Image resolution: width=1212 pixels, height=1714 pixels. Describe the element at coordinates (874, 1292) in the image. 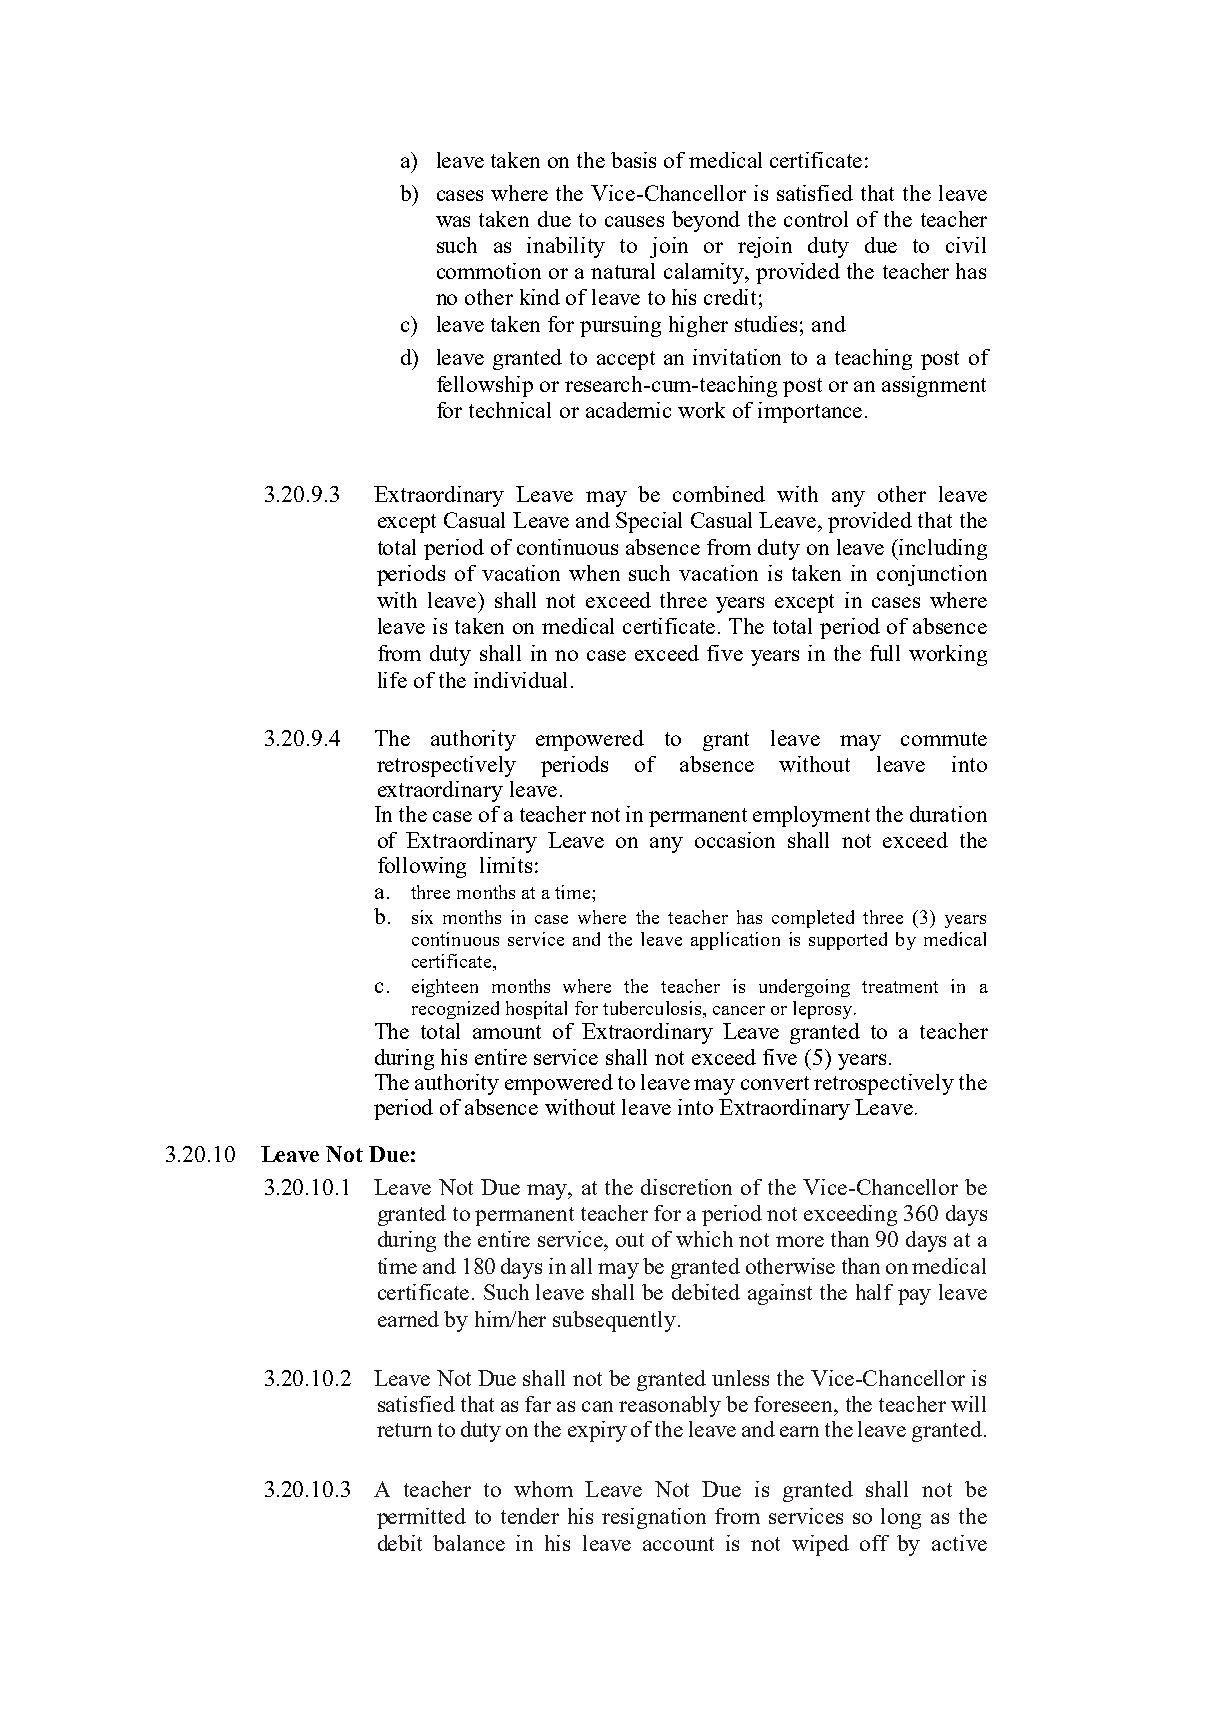

I see `half` at that location.
